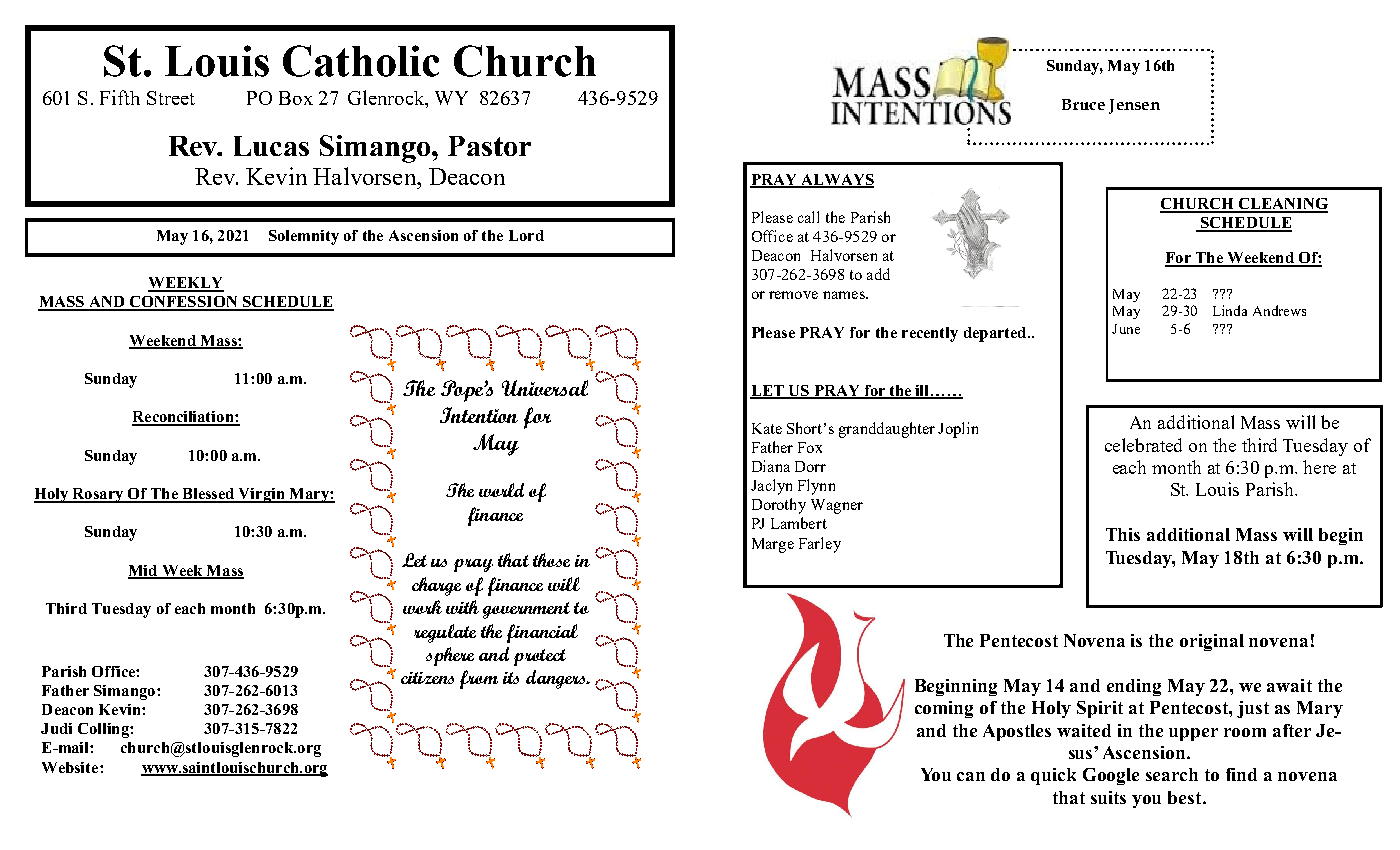 The width and height of the screenshot is (1400, 850). Describe the element at coordinates (793, 295) in the screenshot. I see `remove` at that location.
